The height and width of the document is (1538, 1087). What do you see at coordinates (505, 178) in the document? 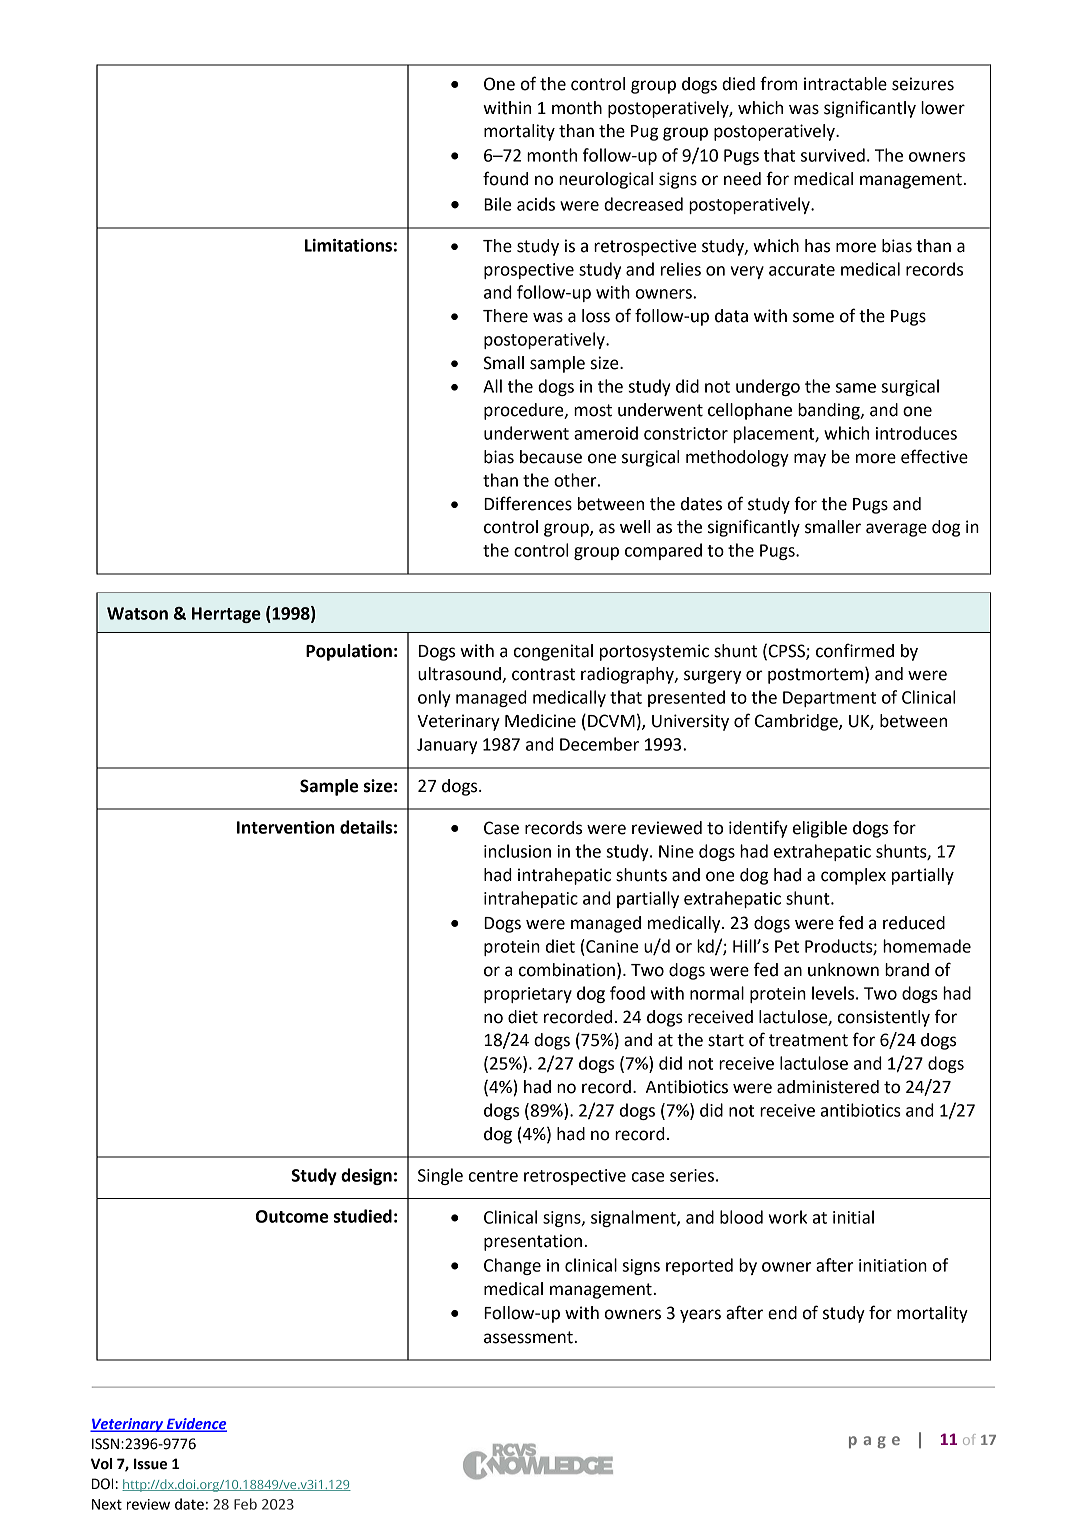
I see `found` at bounding box center [505, 178].
